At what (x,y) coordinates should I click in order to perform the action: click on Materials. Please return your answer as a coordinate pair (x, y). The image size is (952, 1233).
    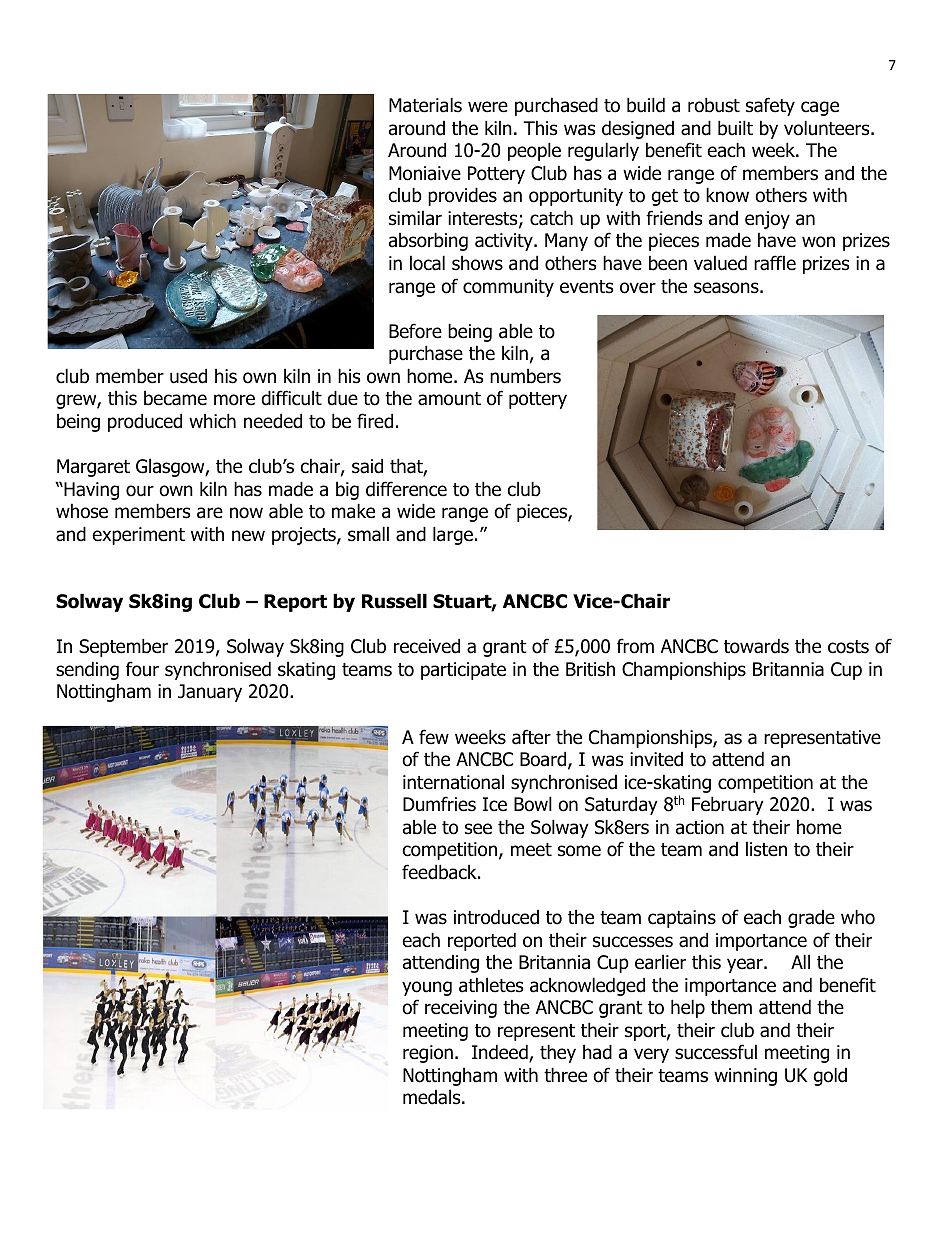
    Looking at the image, I should click on (425, 105).
